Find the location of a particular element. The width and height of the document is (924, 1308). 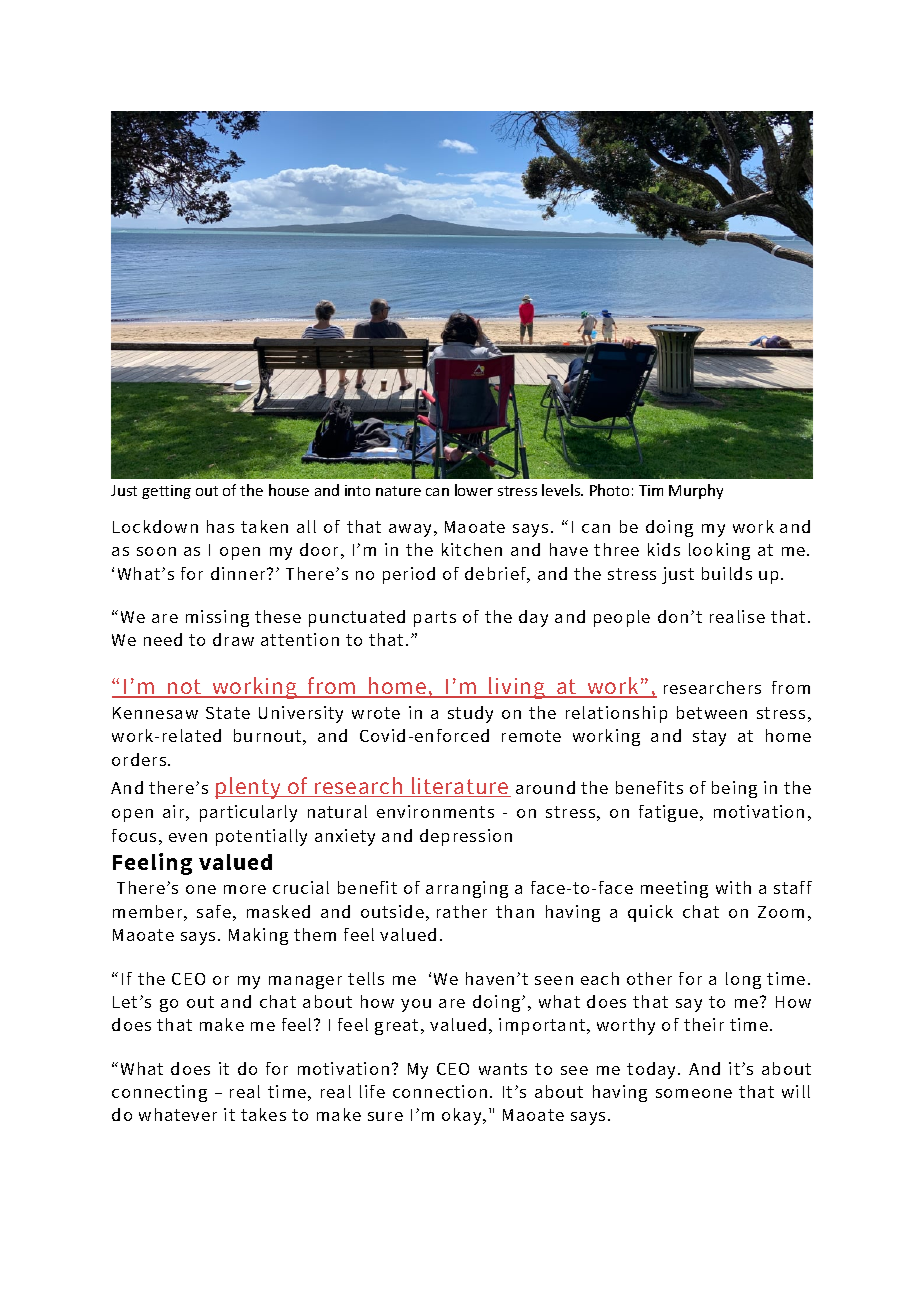

with is located at coordinates (733, 887).
